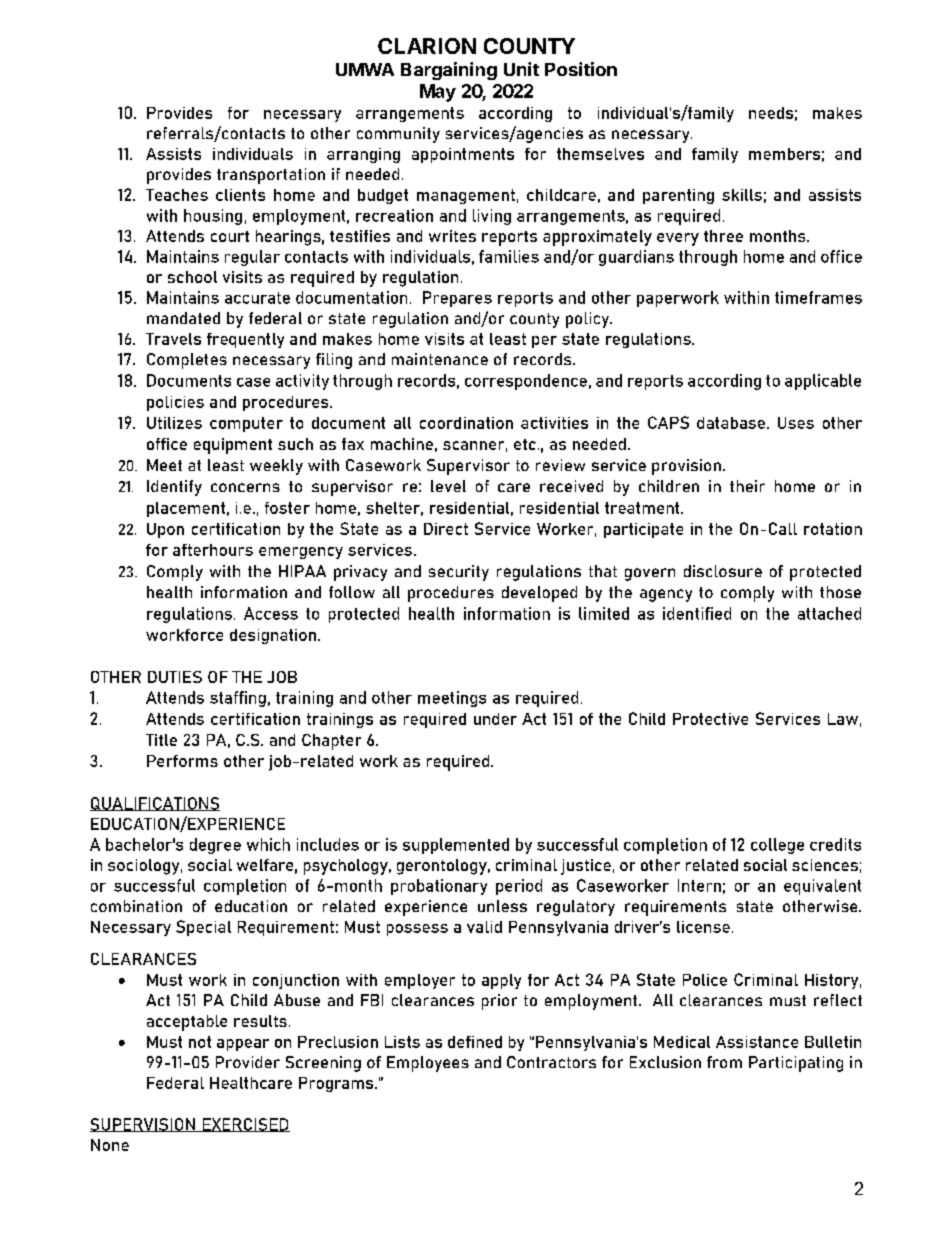 The image size is (952, 1233). What do you see at coordinates (724, 1062) in the screenshot?
I see `from` at bounding box center [724, 1062].
